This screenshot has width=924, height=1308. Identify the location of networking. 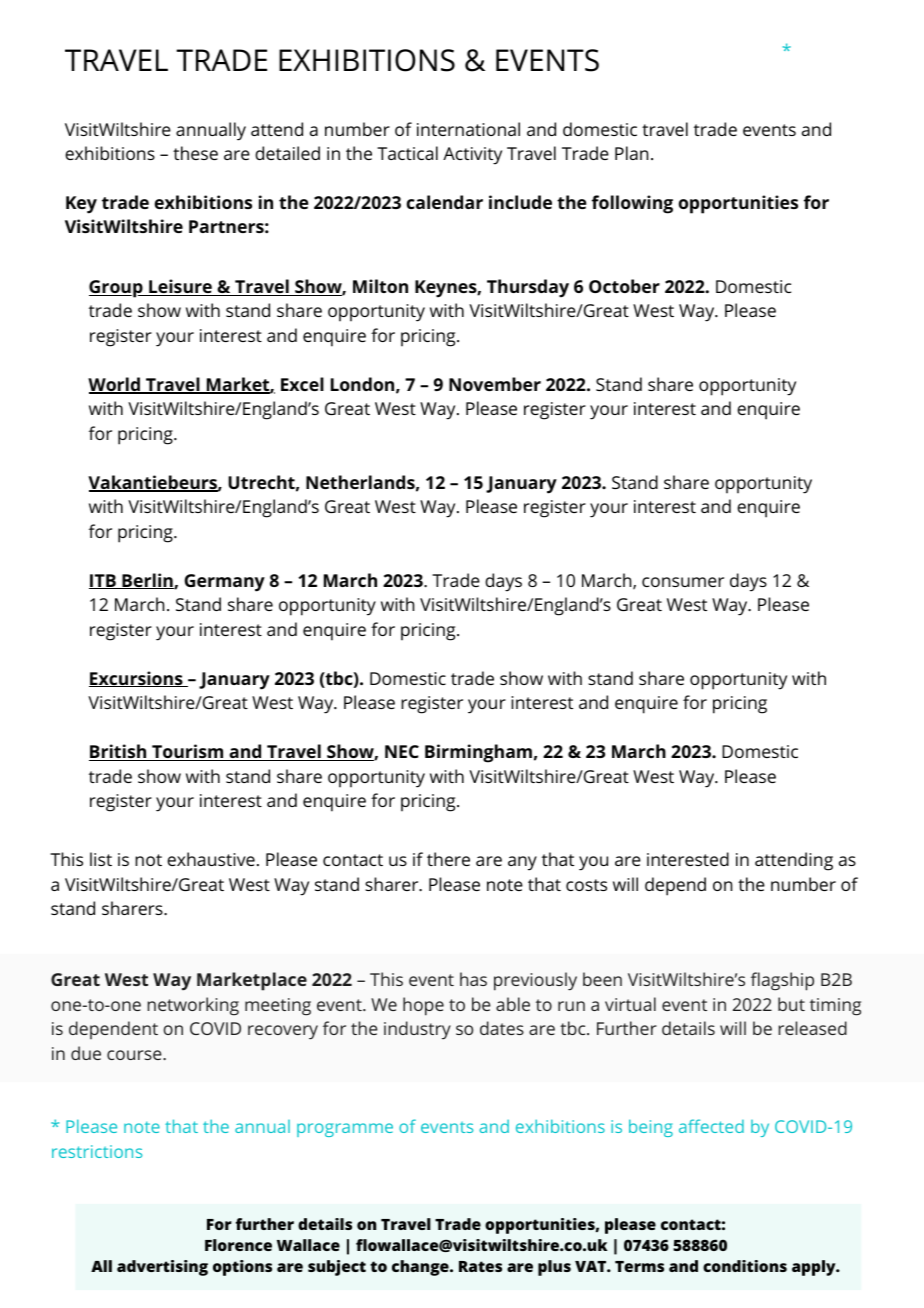
(193, 1006).
